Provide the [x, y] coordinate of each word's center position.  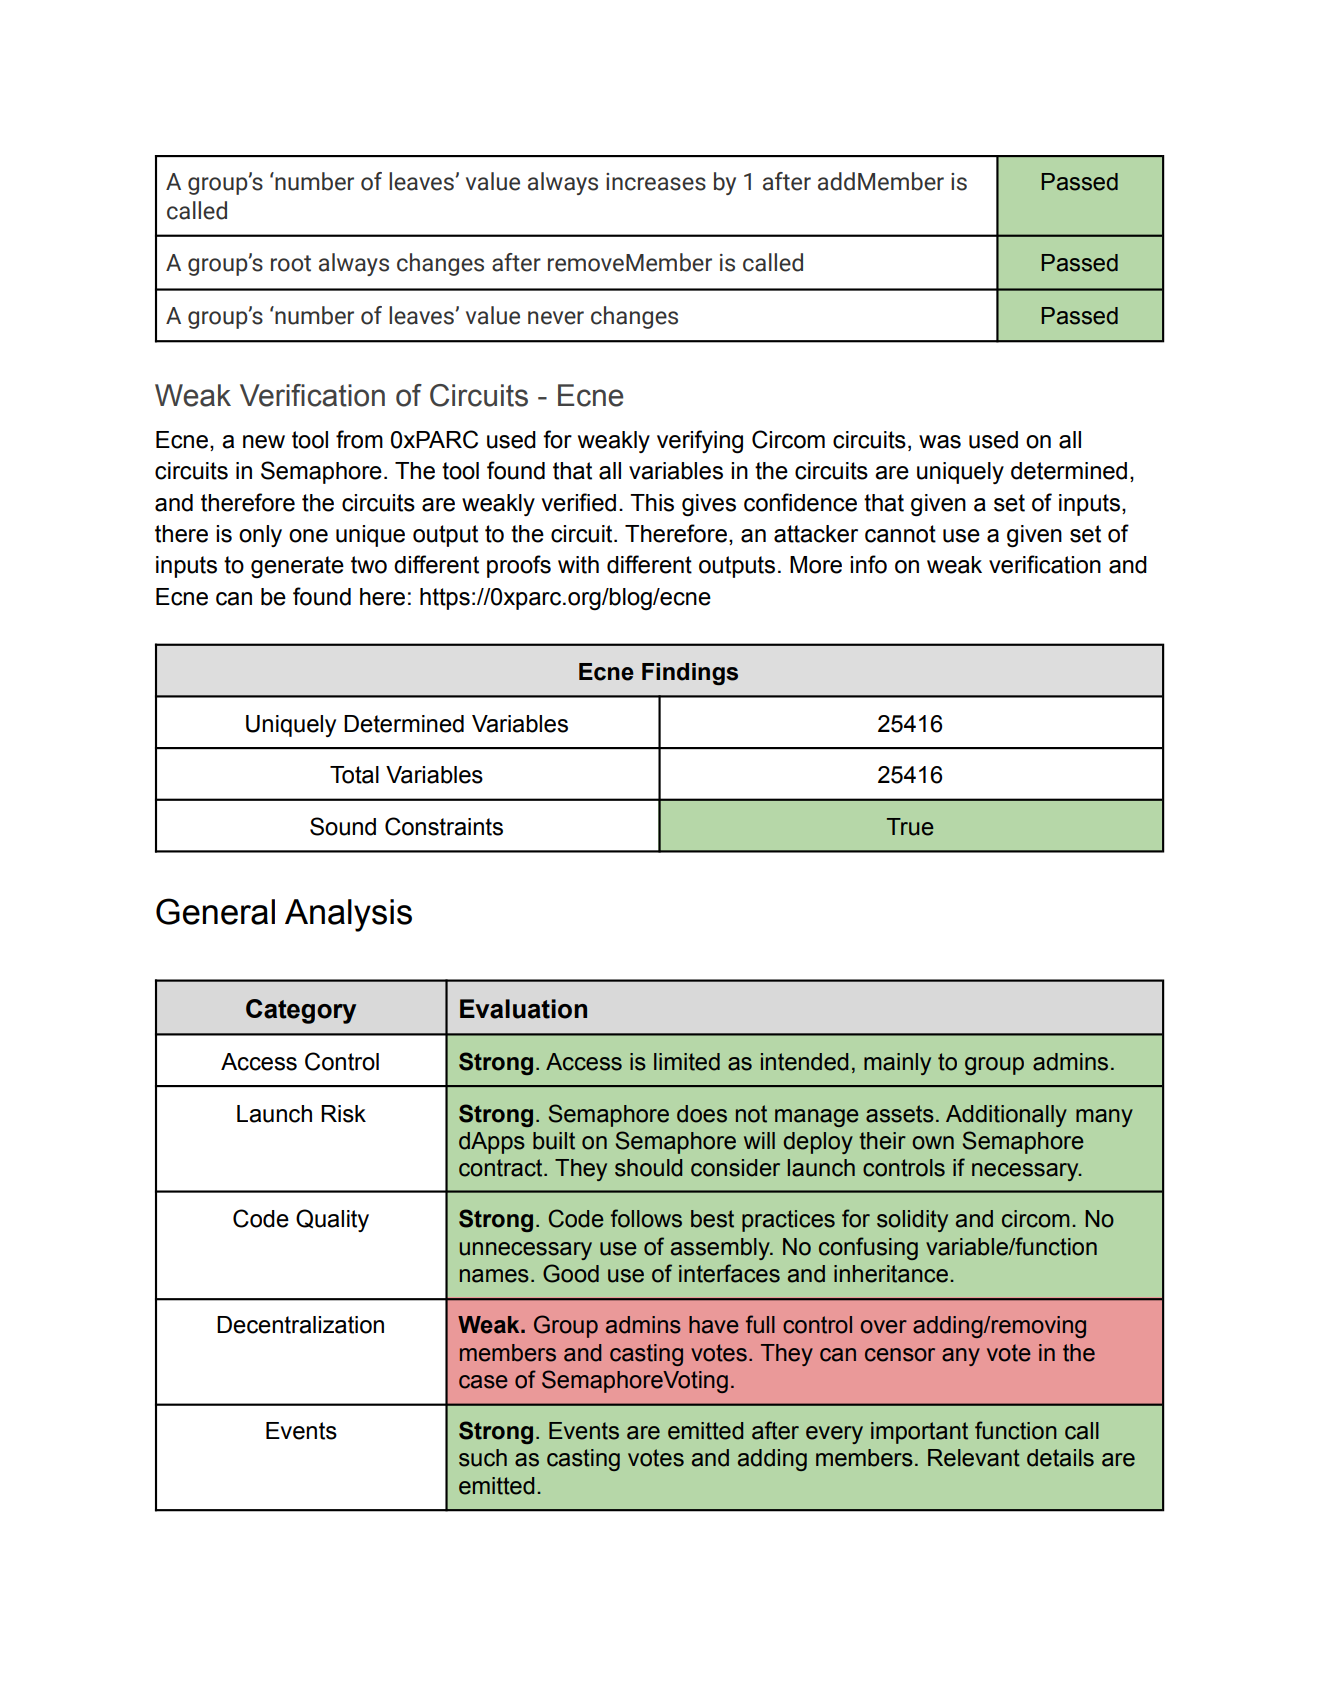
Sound [343, 826]
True [910, 827]
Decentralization [300, 1325]
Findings [690, 674]
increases [656, 182]
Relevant [974, 1458]
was [940, 442]
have [714, 1325]
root [291, 263]
